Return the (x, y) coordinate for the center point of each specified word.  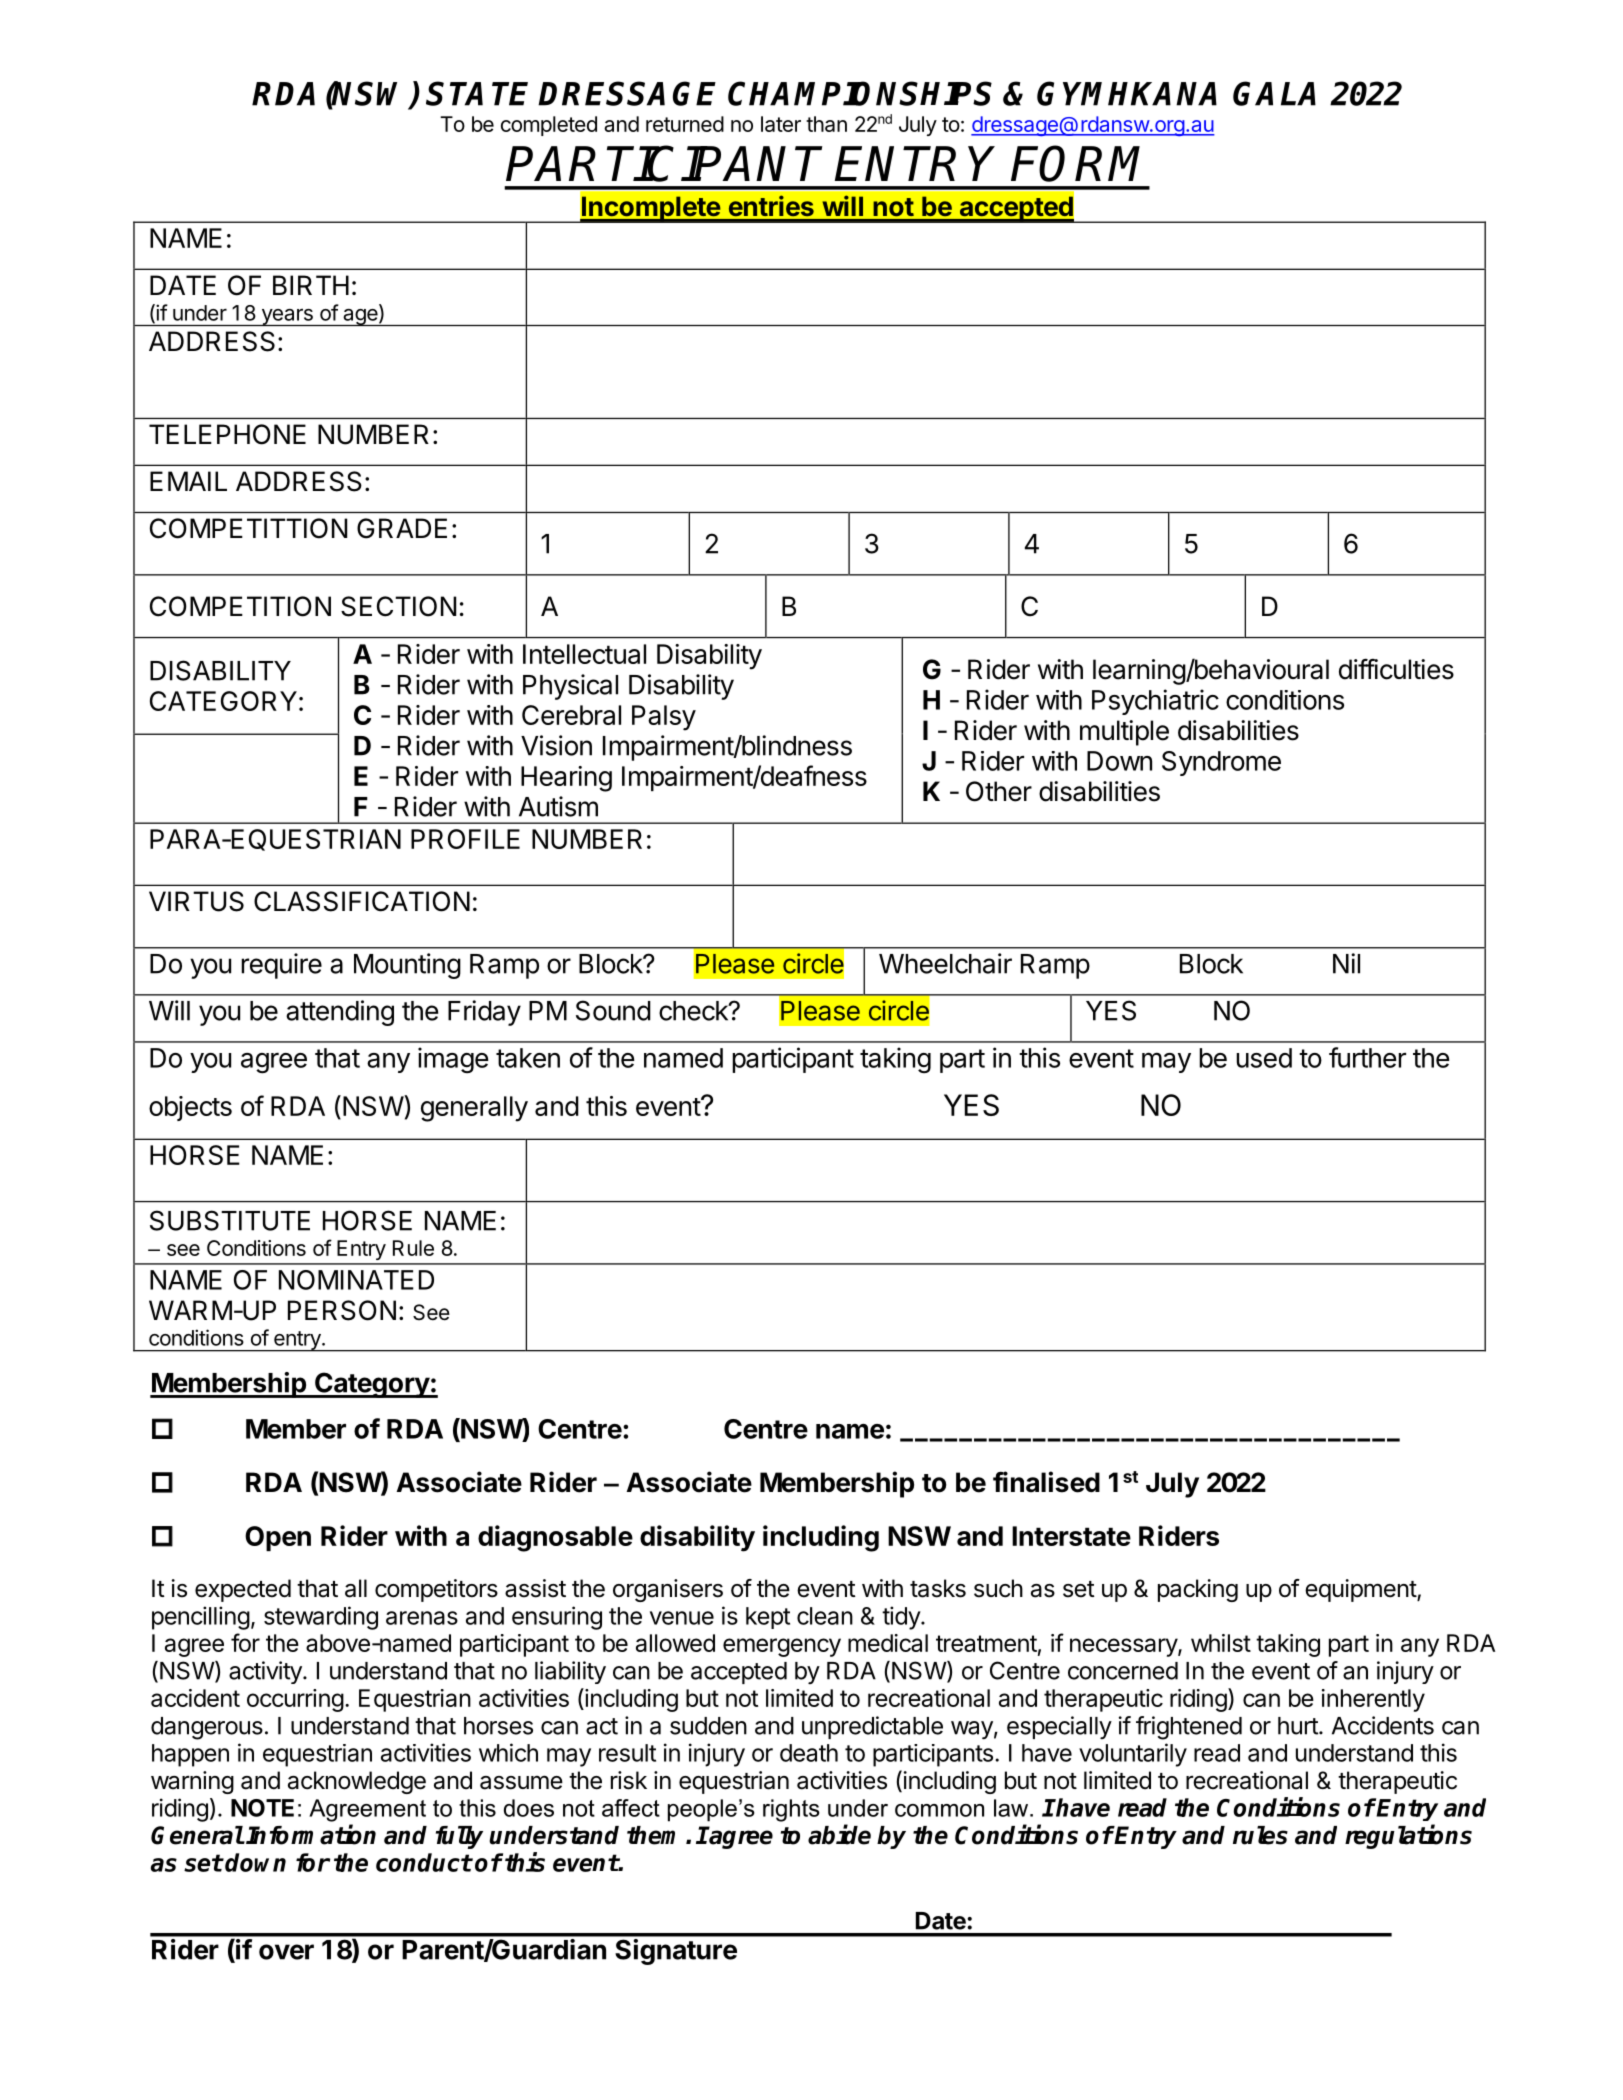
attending (340, 1013)
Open (278, 1538)
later (781, 124)
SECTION (398, 606)
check (694, 1011)
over (286, 1952)
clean (825, 1616)
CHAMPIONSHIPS (860, 93)
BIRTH (311, 285)
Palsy (664, 718)
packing (1198, 1590)
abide (839, 1834)
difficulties (1396, 669)
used (1264, 1058)
